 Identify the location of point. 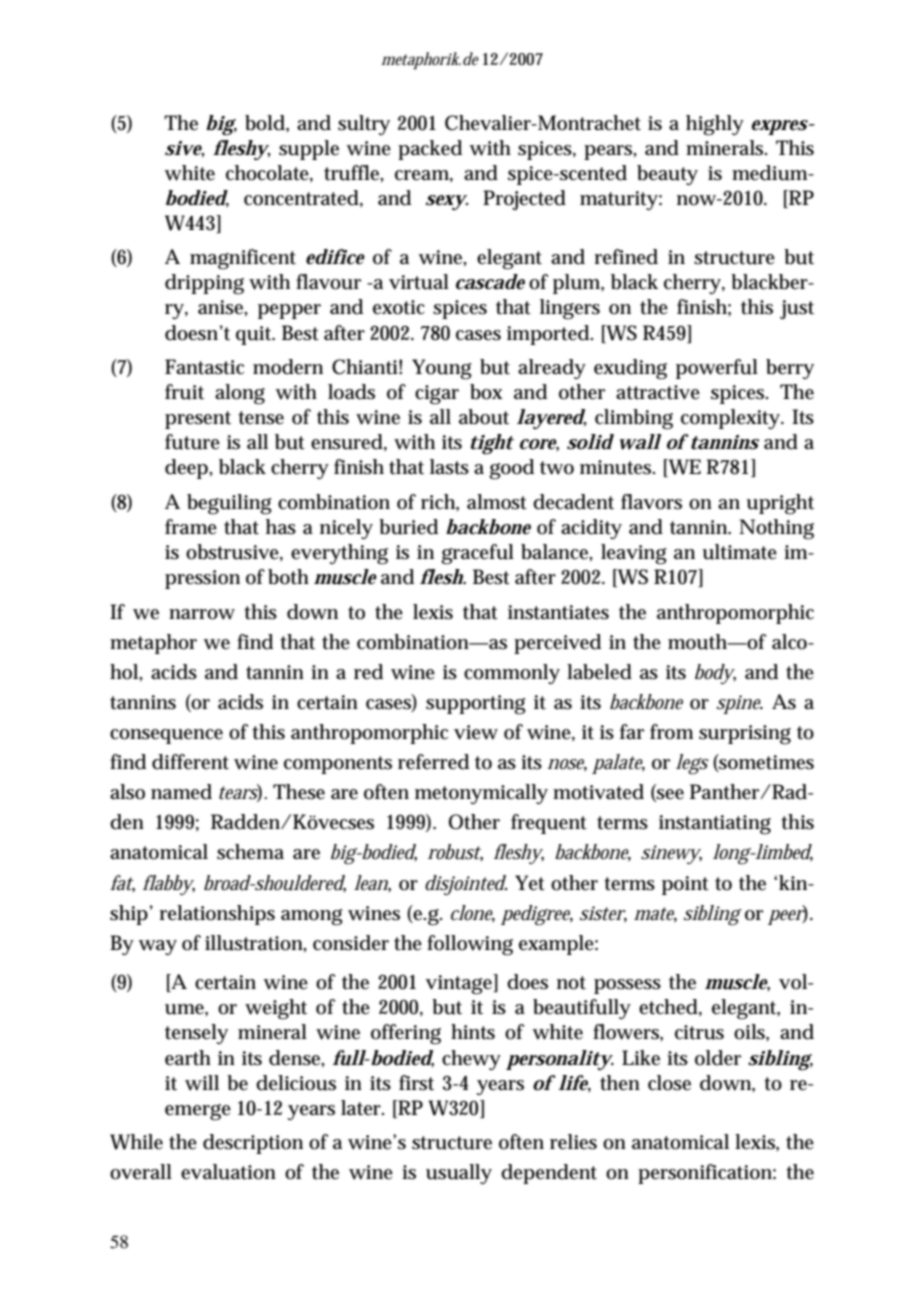
(685, 885).
